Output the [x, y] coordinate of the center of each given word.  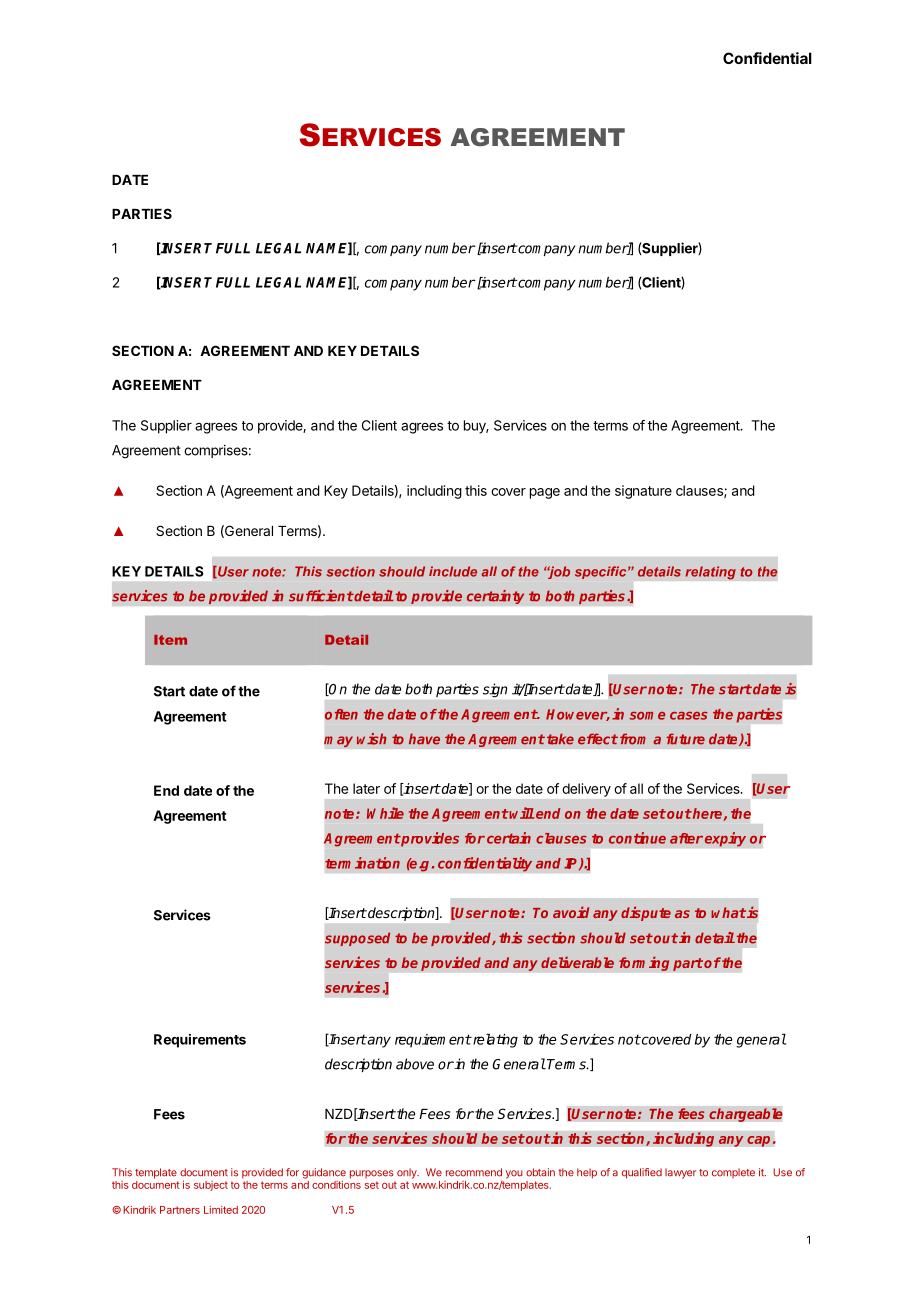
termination [362, 863]
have [424, 739]
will [521, 813]
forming [644, 963]
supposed [357, 939]
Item [170, 640]
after [686, 838]
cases [689, 716]
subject [211, 1186]
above [415, 1064]
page [545, 493]
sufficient [321, 596]
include [453, 571]
